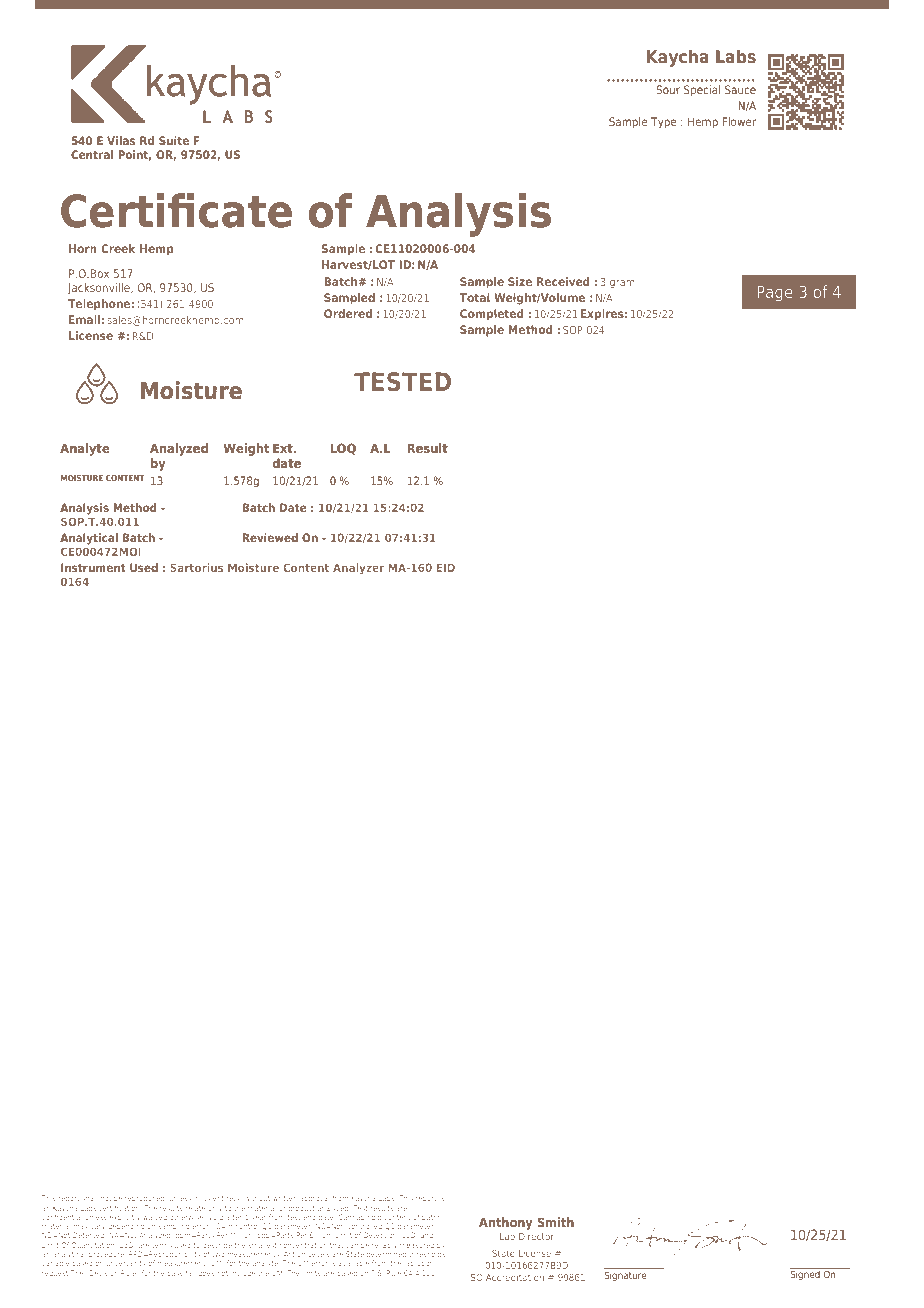 This screenshot has height=1308, width=924. I want to click on reproduced, so click(145, 1198).
